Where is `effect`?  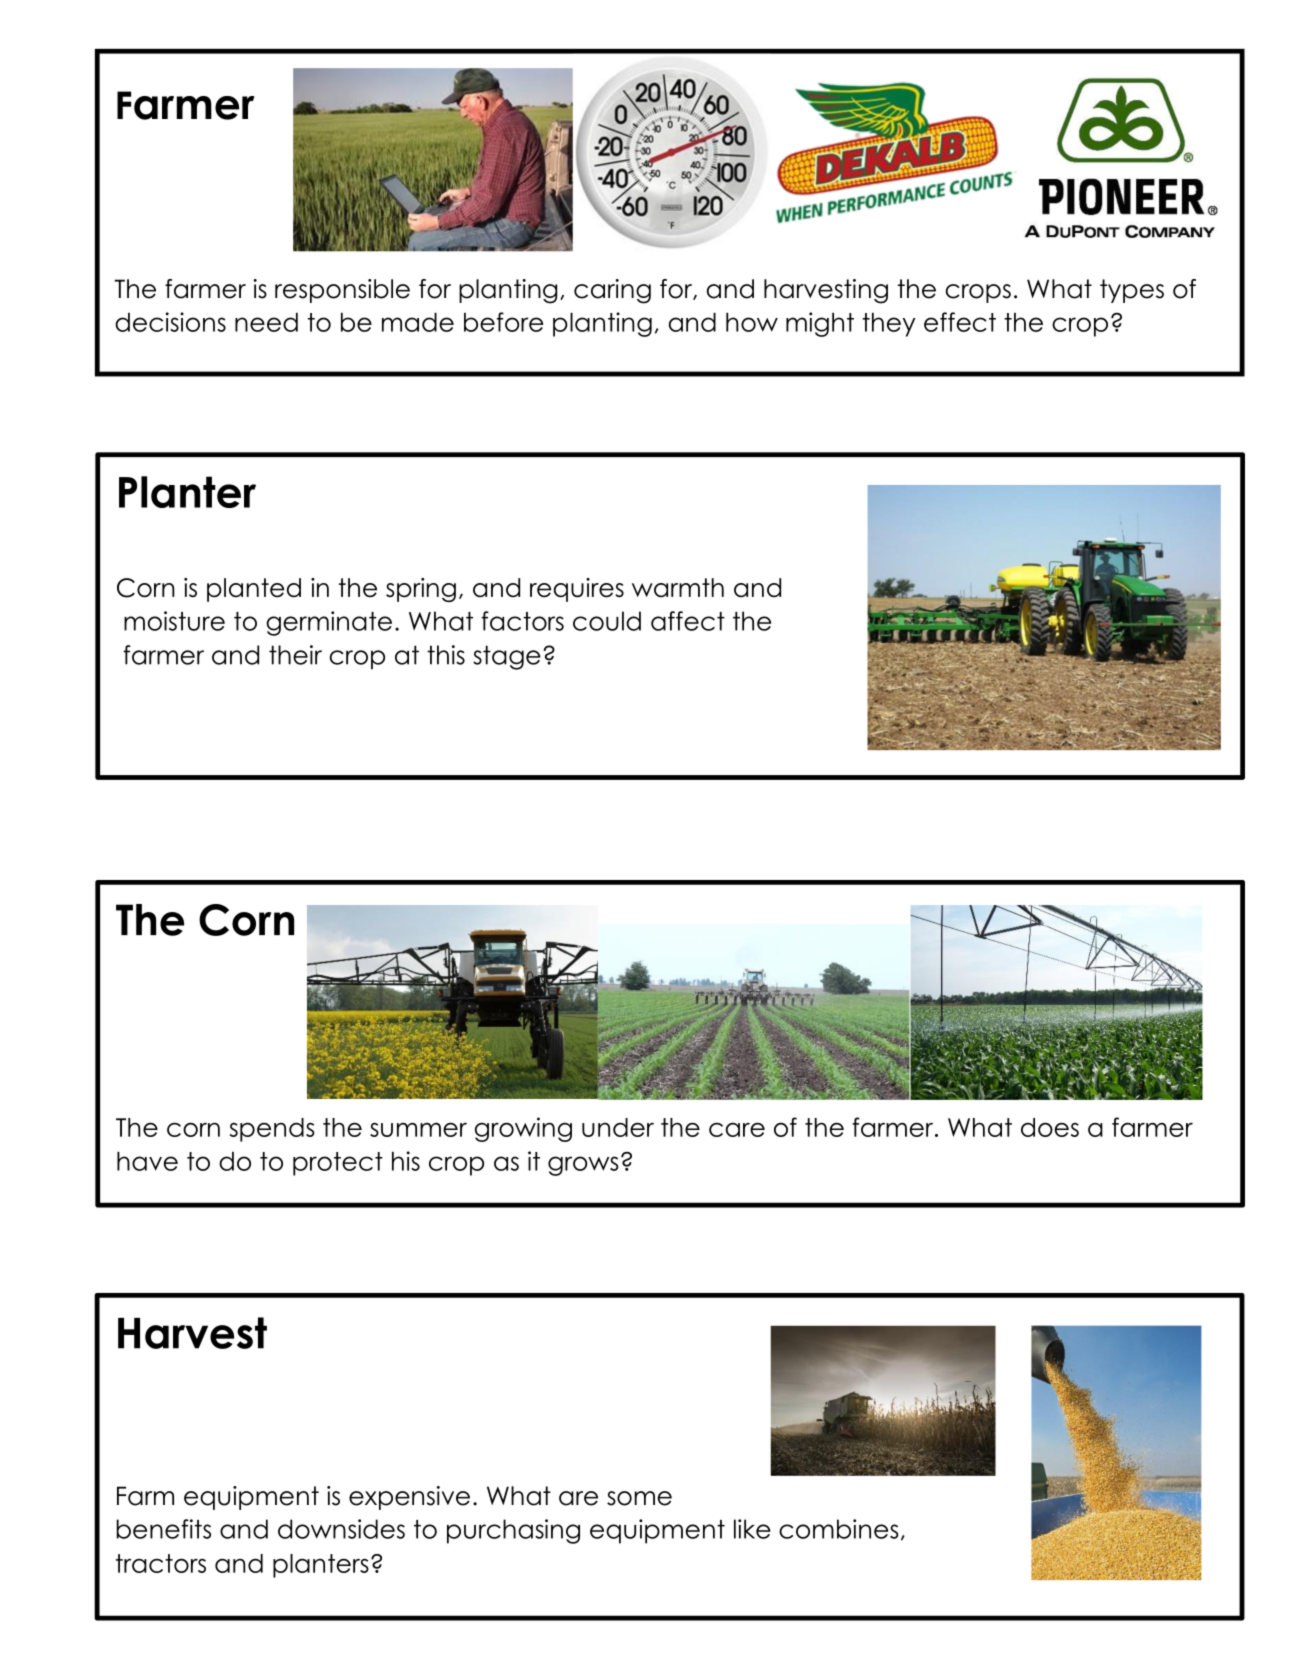
effect is located at coordinates (960, 322).
